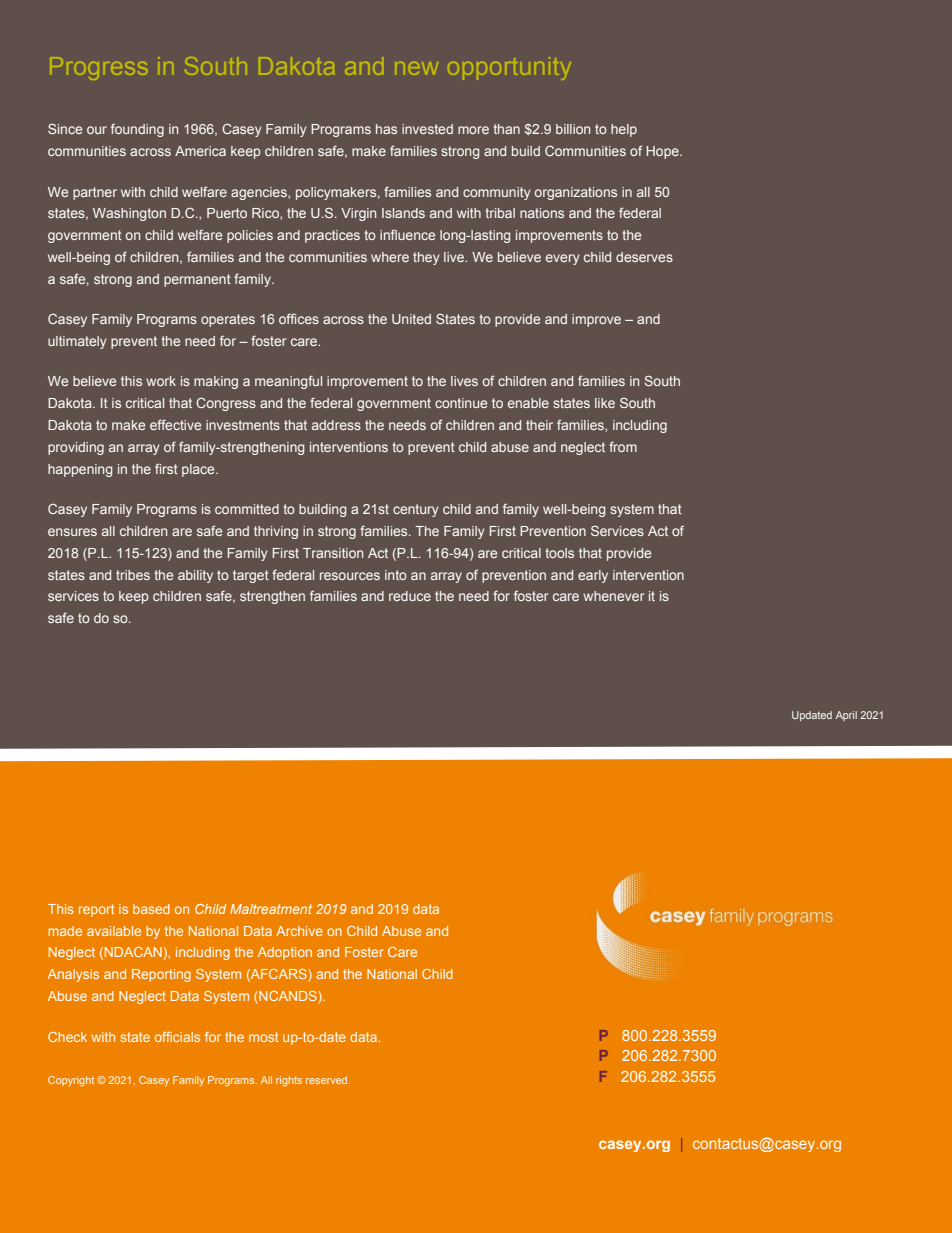 The width and height of the screenshot is (952, 1233). I want to click on America, so click(200, 151).
